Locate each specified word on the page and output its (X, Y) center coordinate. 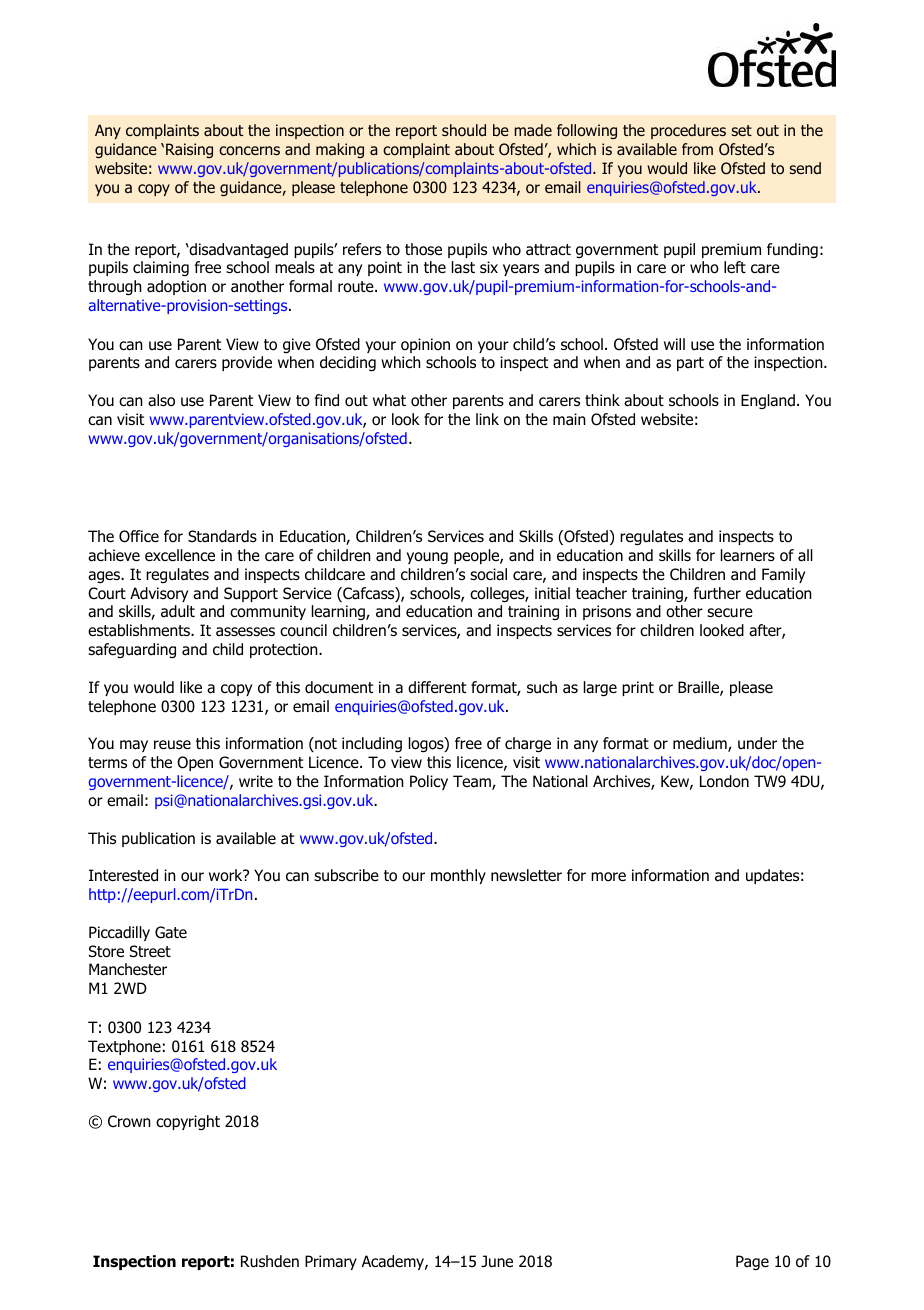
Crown (129, 1121)
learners (748, 555)
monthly (458, 876)
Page (752, 1263)
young (427, 558)
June (497, 1261)
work (227, 875)
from (697, 149)
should (464, 130)
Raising (189, 150)
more (608, 877)
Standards (222, 536)
